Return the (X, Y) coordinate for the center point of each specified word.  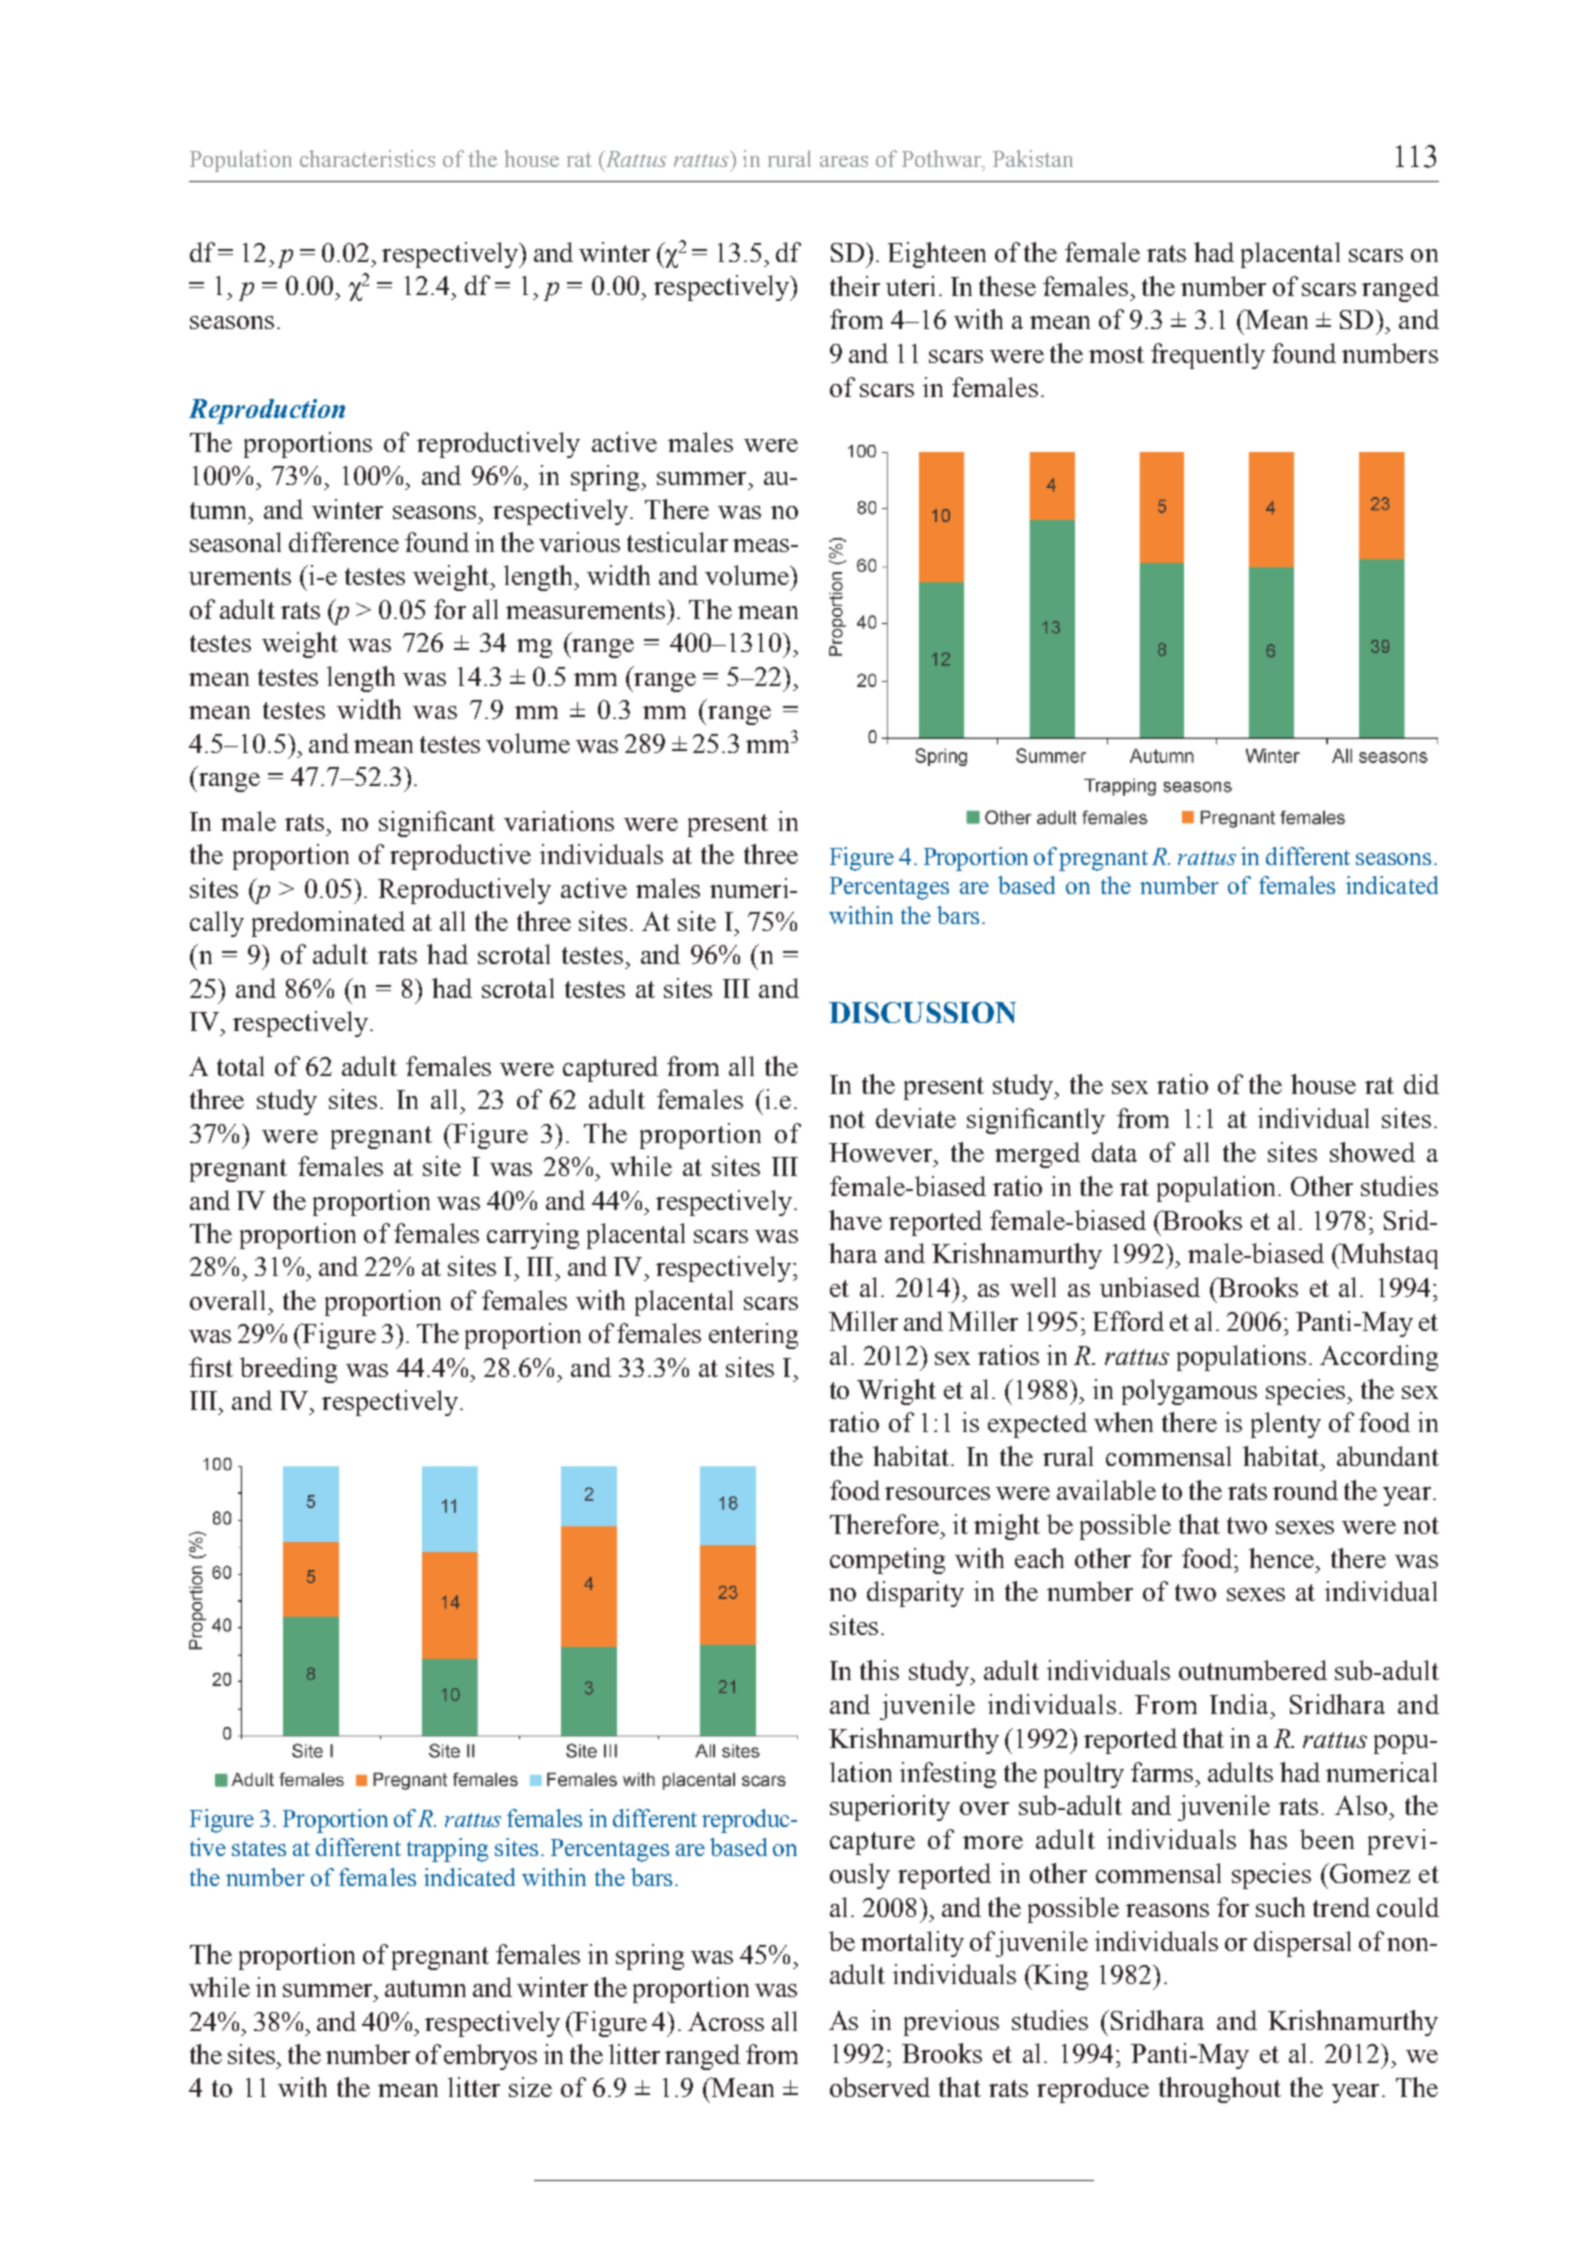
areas (844, 161)
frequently (1208, 356)
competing (887, 1561)
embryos (490, 2057)
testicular (677, 542)
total (240, 1066)
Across (726, 2021)
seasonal (235, 542)
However (882, 1152)
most (1116, 354)
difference (344, 542)
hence (1283, 1558)
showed (1372, 1152)
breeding (288, 1370)
